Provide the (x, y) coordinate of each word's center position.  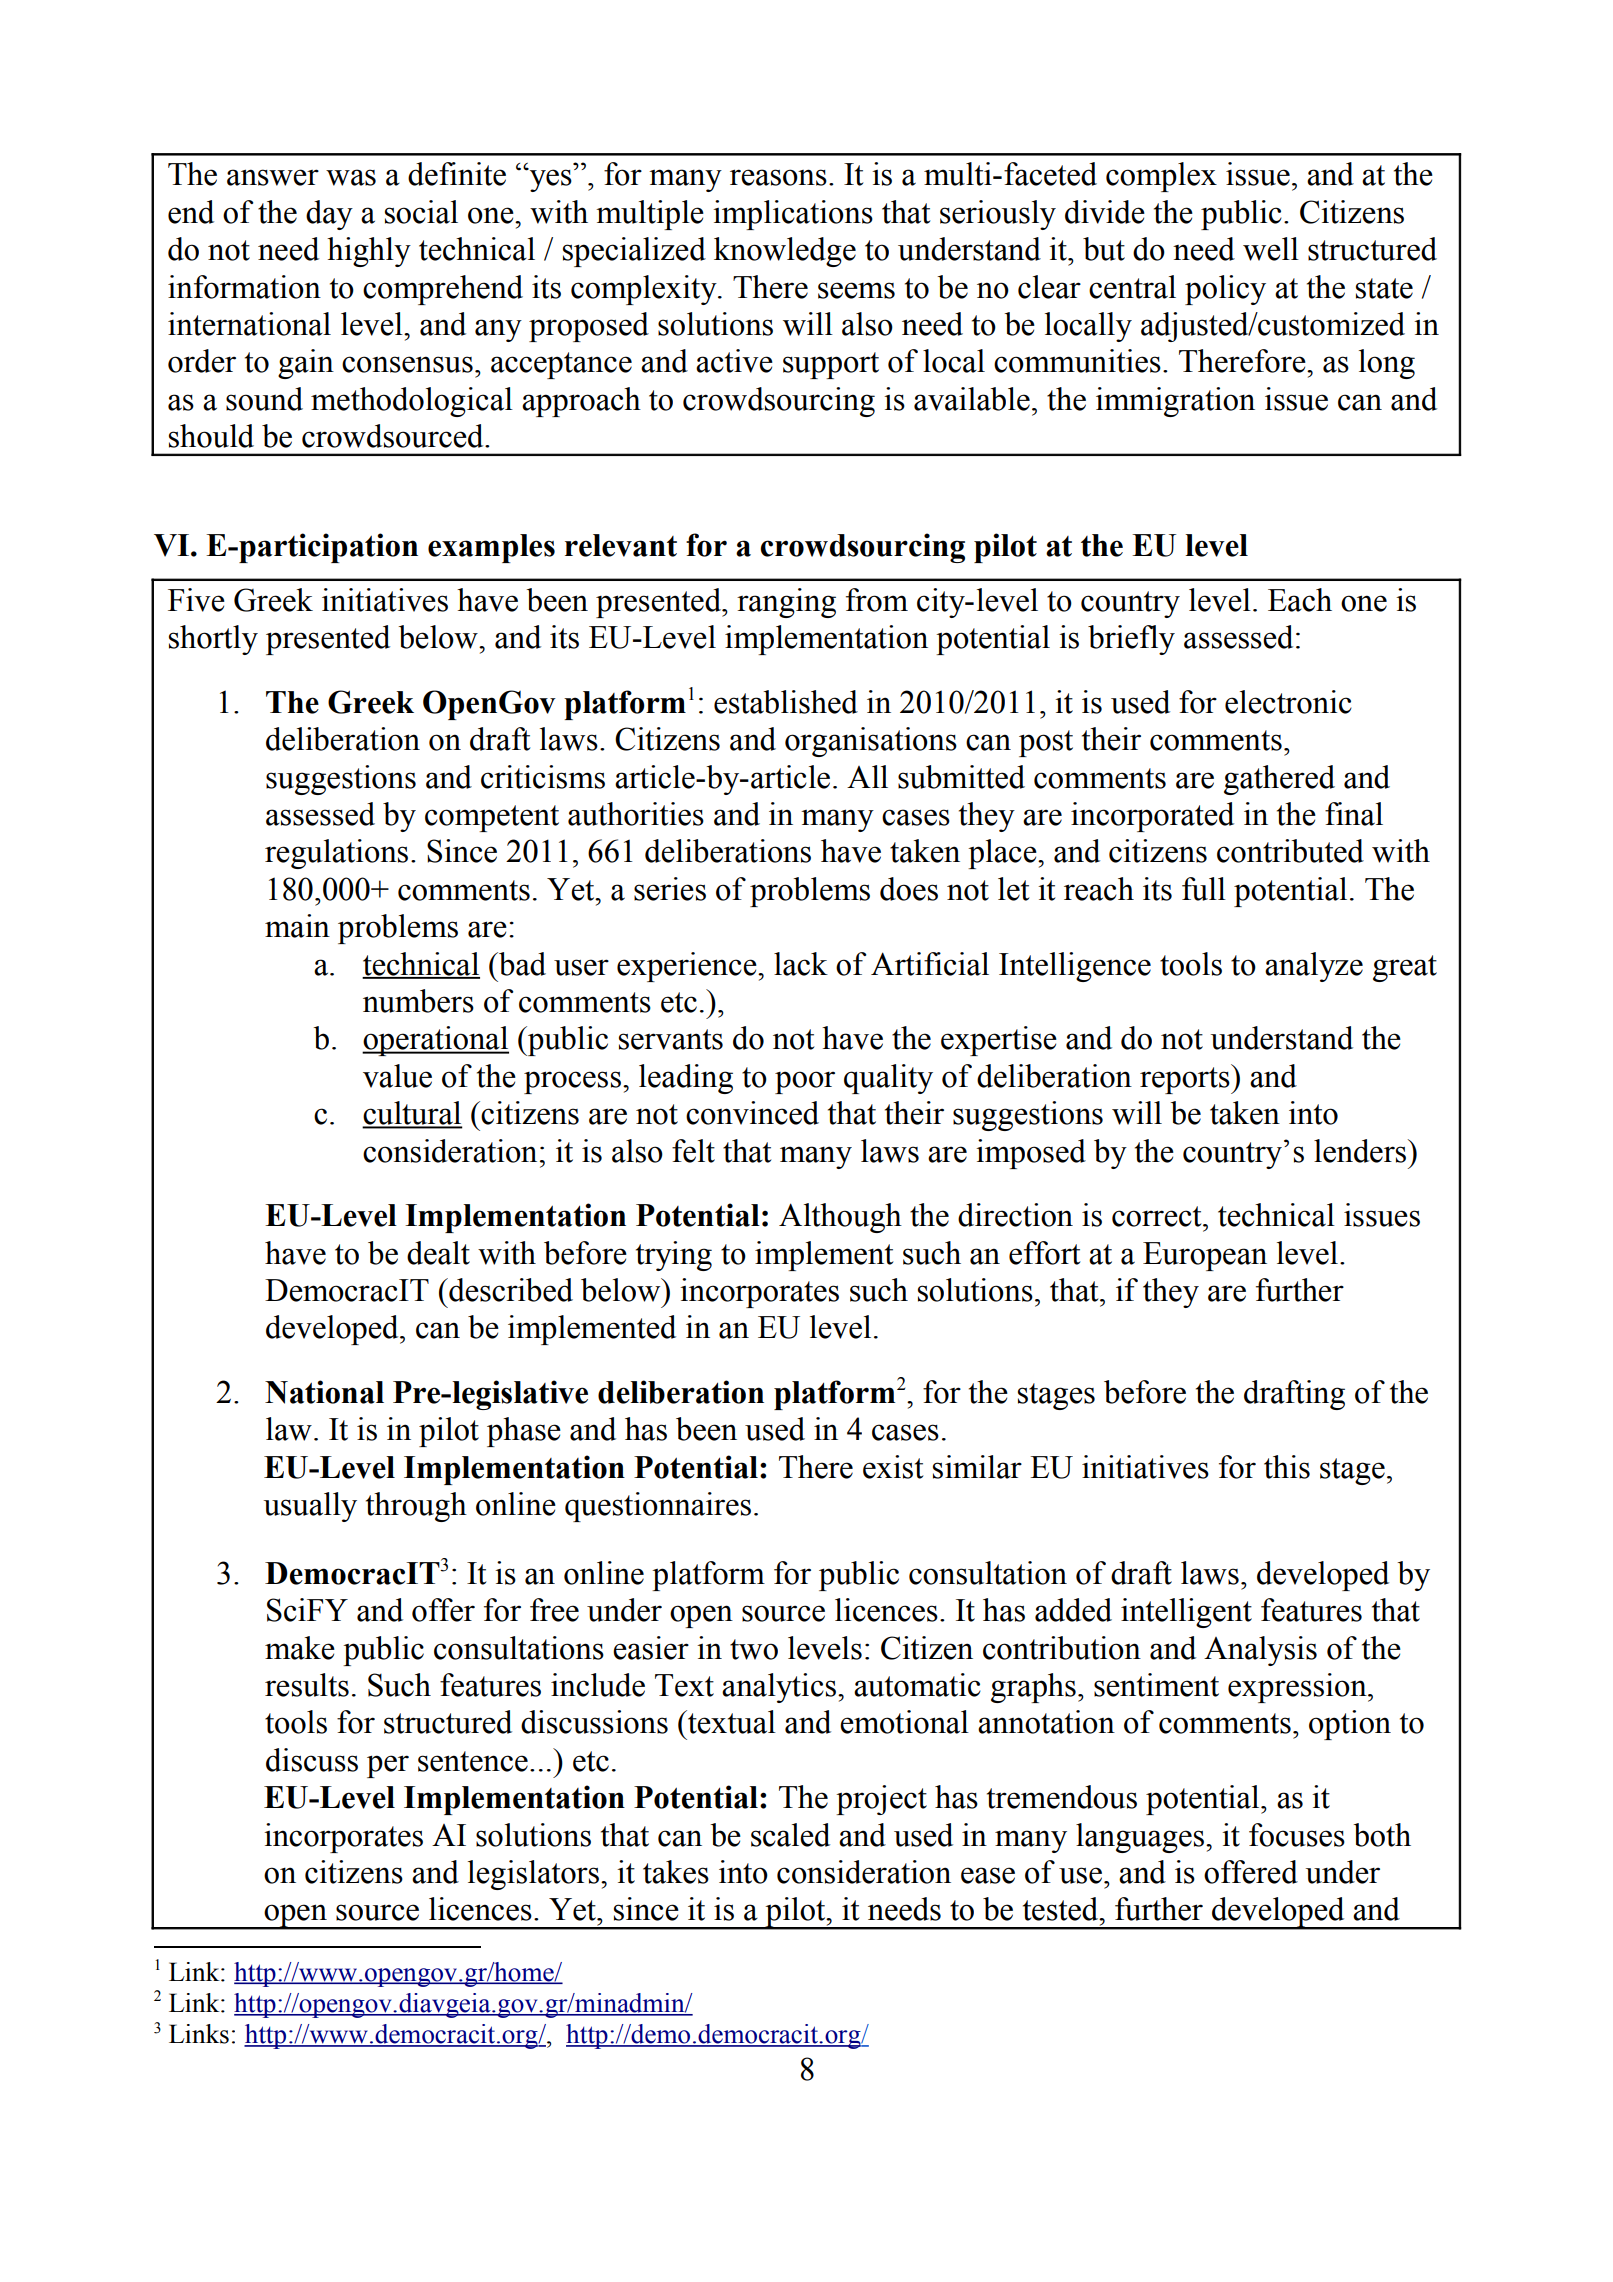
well (1271, 249)
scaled (790, 1835)
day (329, 215)
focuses (1297, 1835)
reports (1186, 1080)
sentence (473, 1761)
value (397, 1076)
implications (793, 215)
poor (805, 1082)
